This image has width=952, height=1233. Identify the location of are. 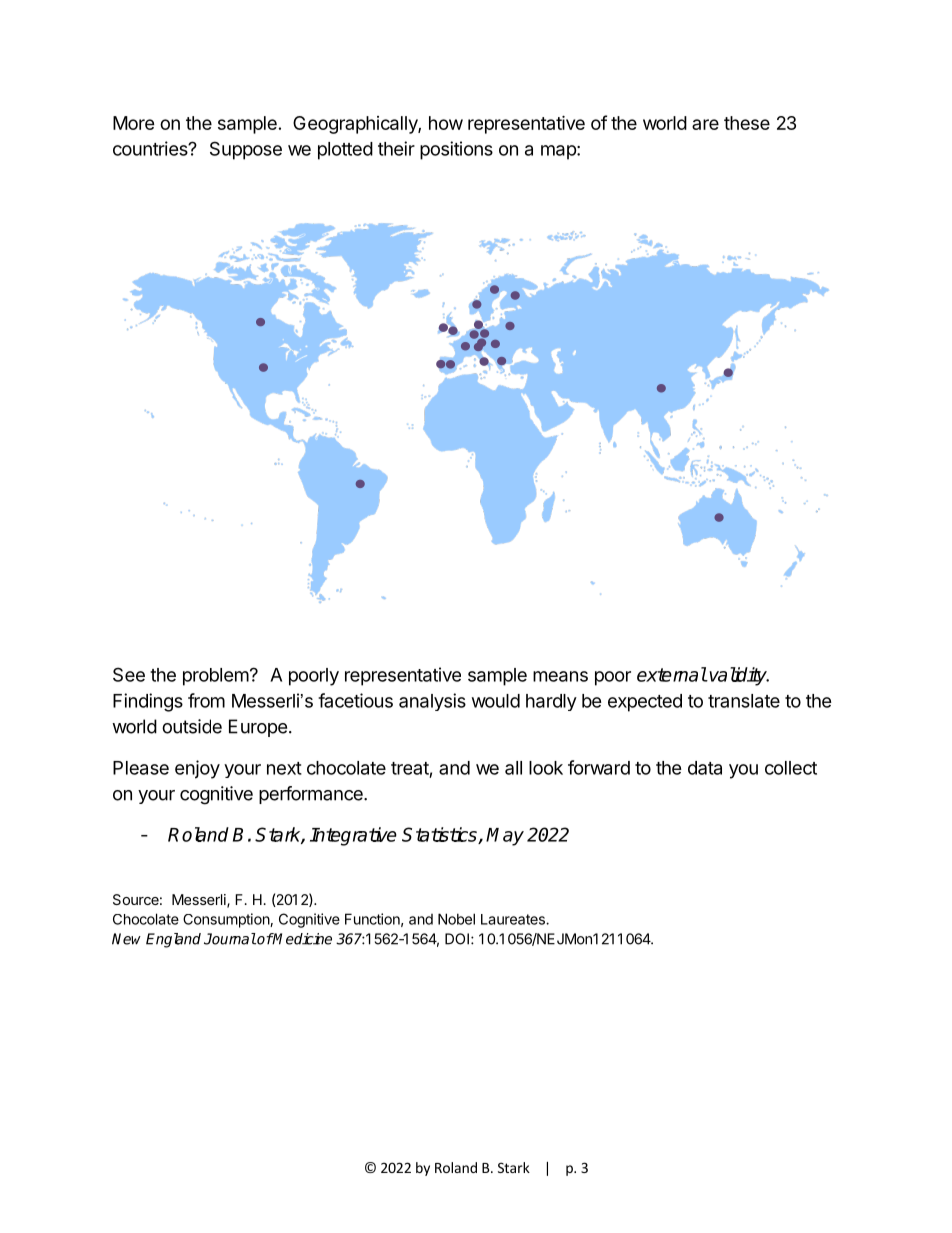
(705, 124).
